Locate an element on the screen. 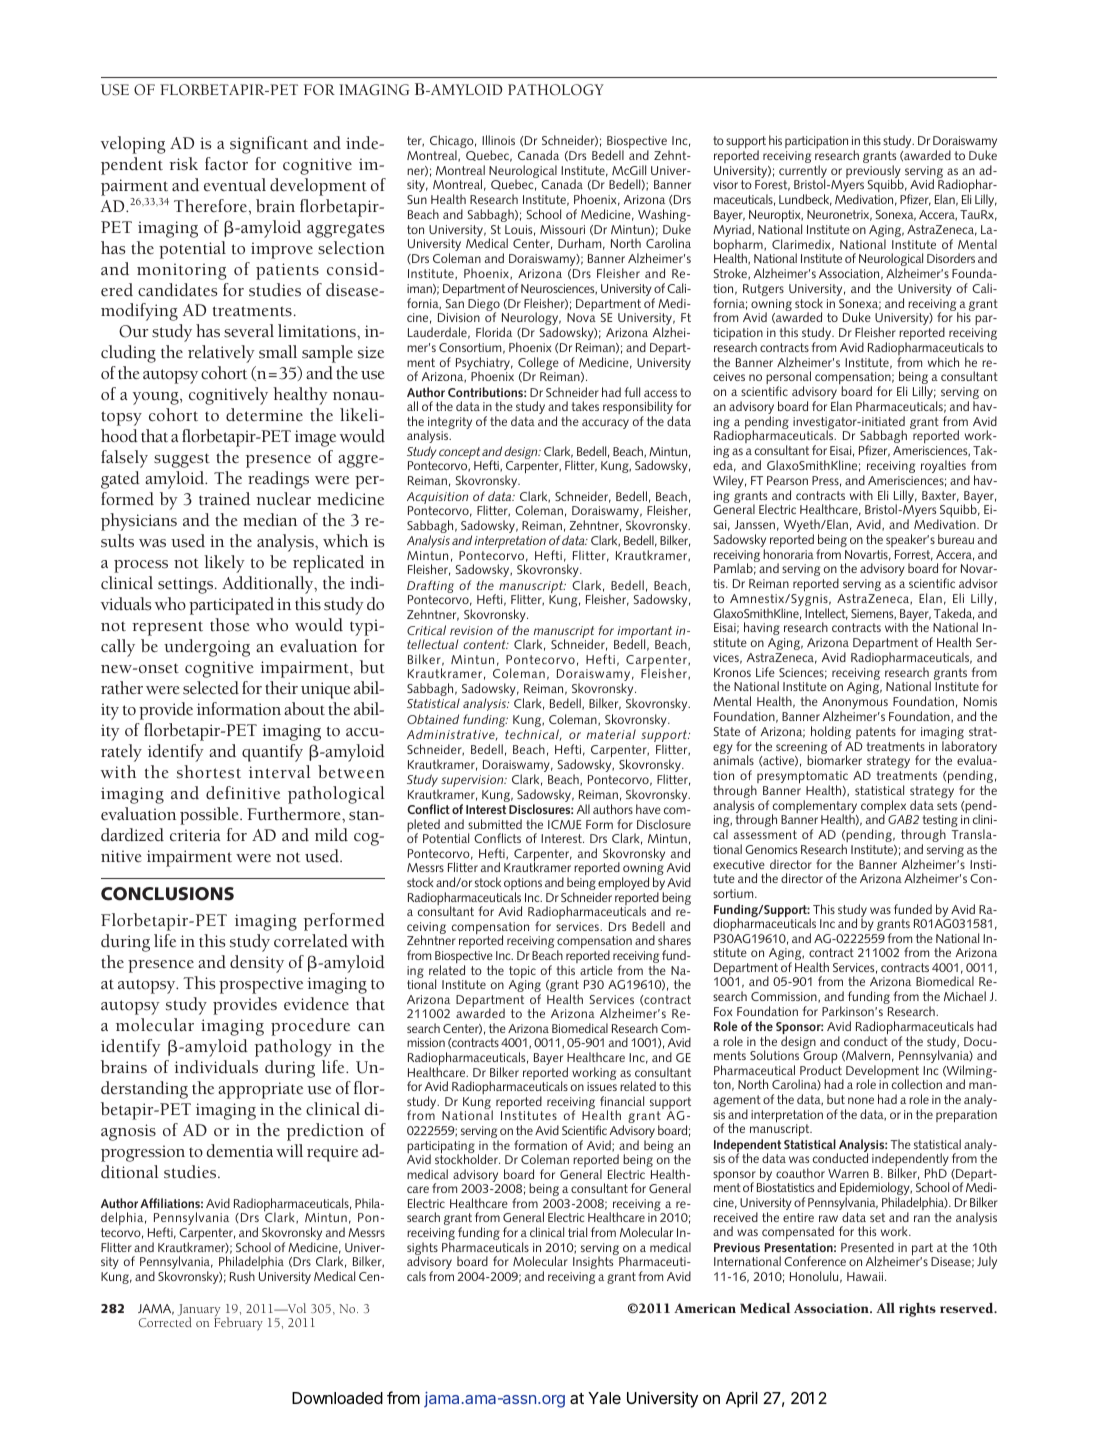 The image size is (1118, 1447). Michael is located at coordinates (965, 996).
